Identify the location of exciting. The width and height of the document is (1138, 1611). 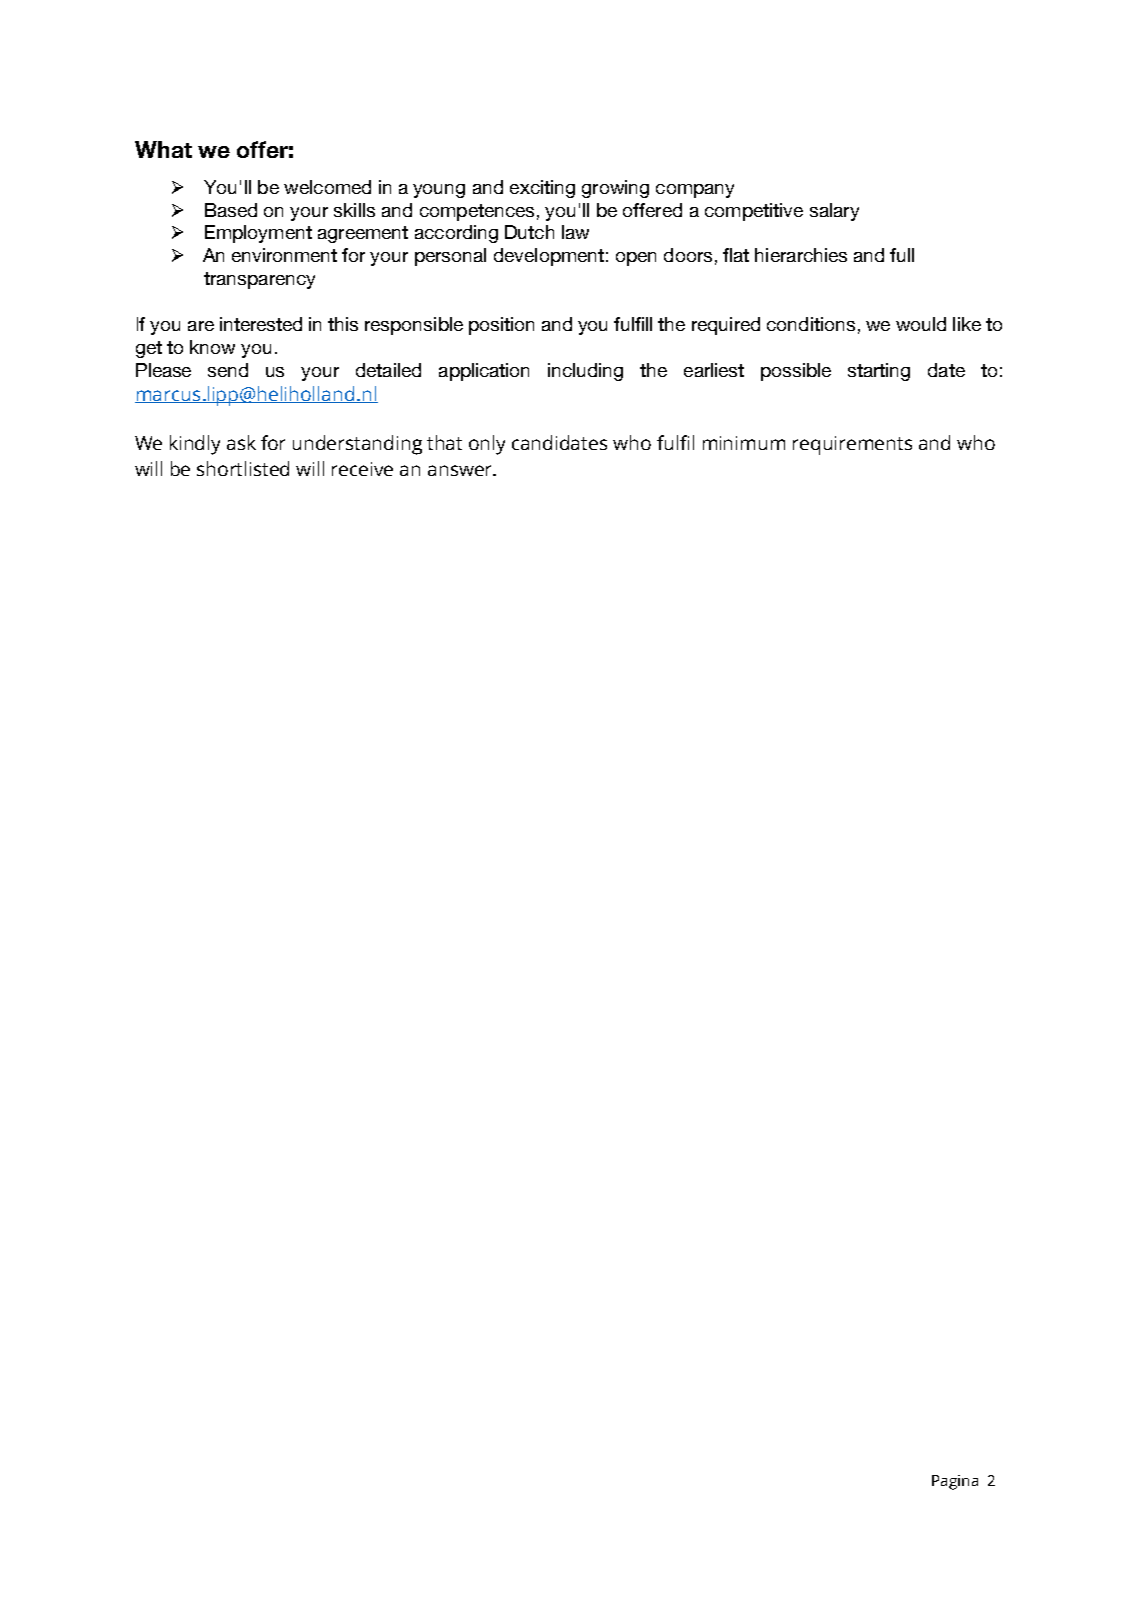
(542, 189).
